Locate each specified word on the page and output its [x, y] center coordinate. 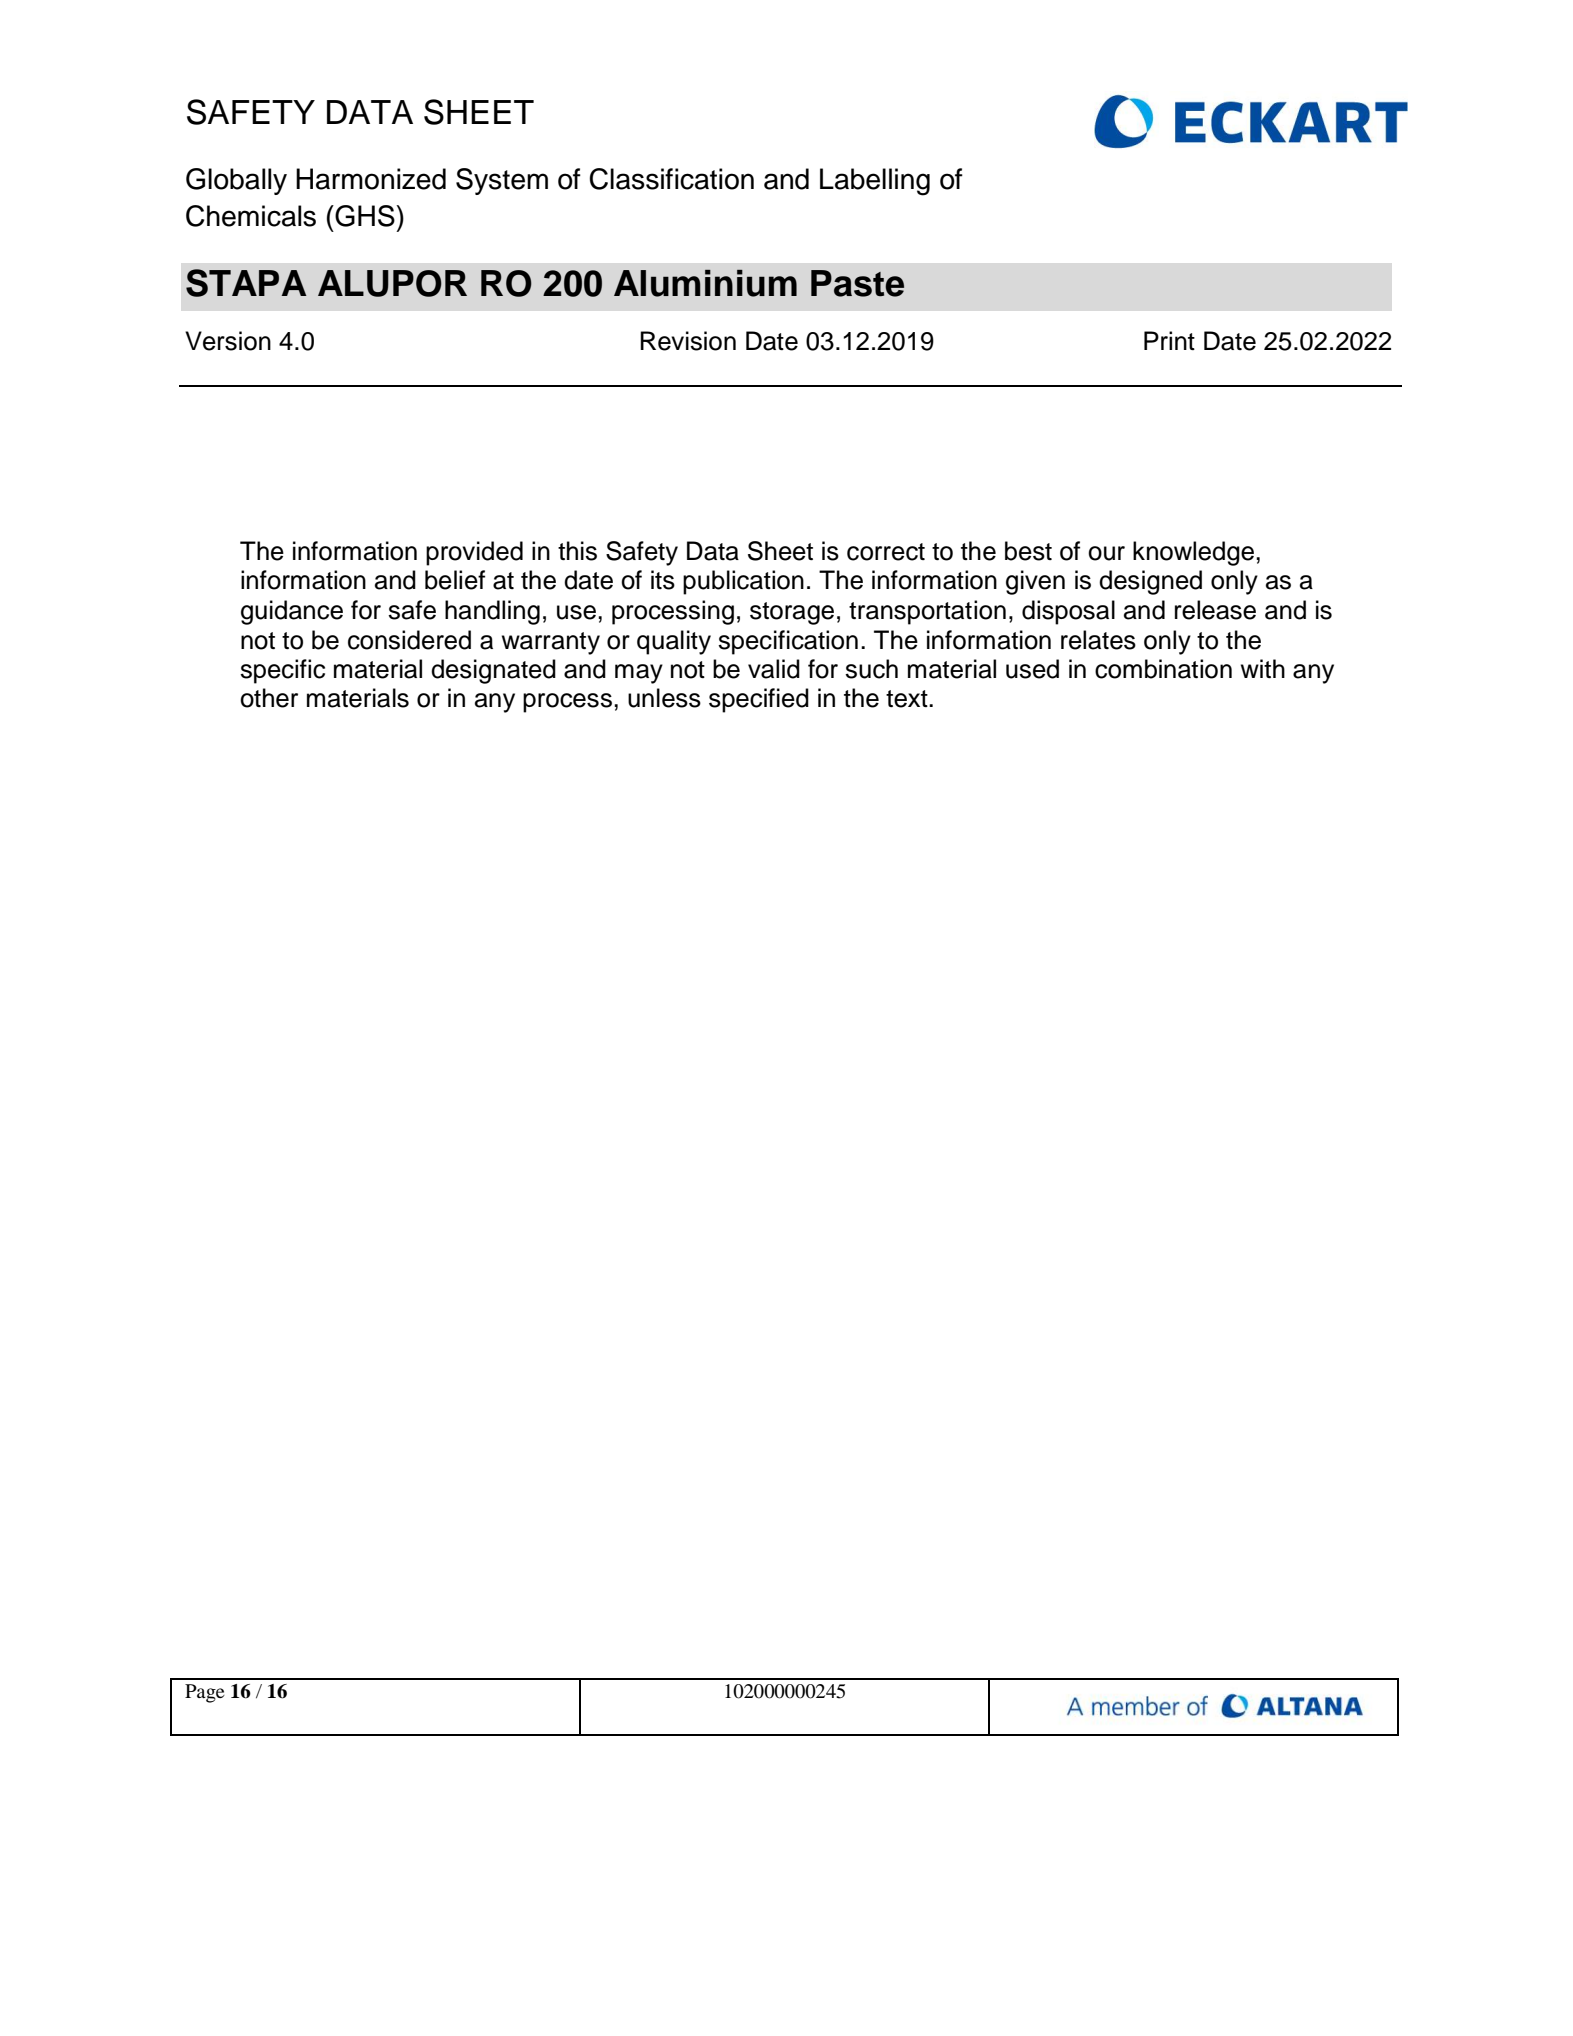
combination [1163, 669]
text [908, 699]
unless [664, 698]
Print [1169, 340]
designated [493, 671]
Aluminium [705, 283]
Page [205, 1693]
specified [759, 700]
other [269, 698]
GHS [365, 216]
